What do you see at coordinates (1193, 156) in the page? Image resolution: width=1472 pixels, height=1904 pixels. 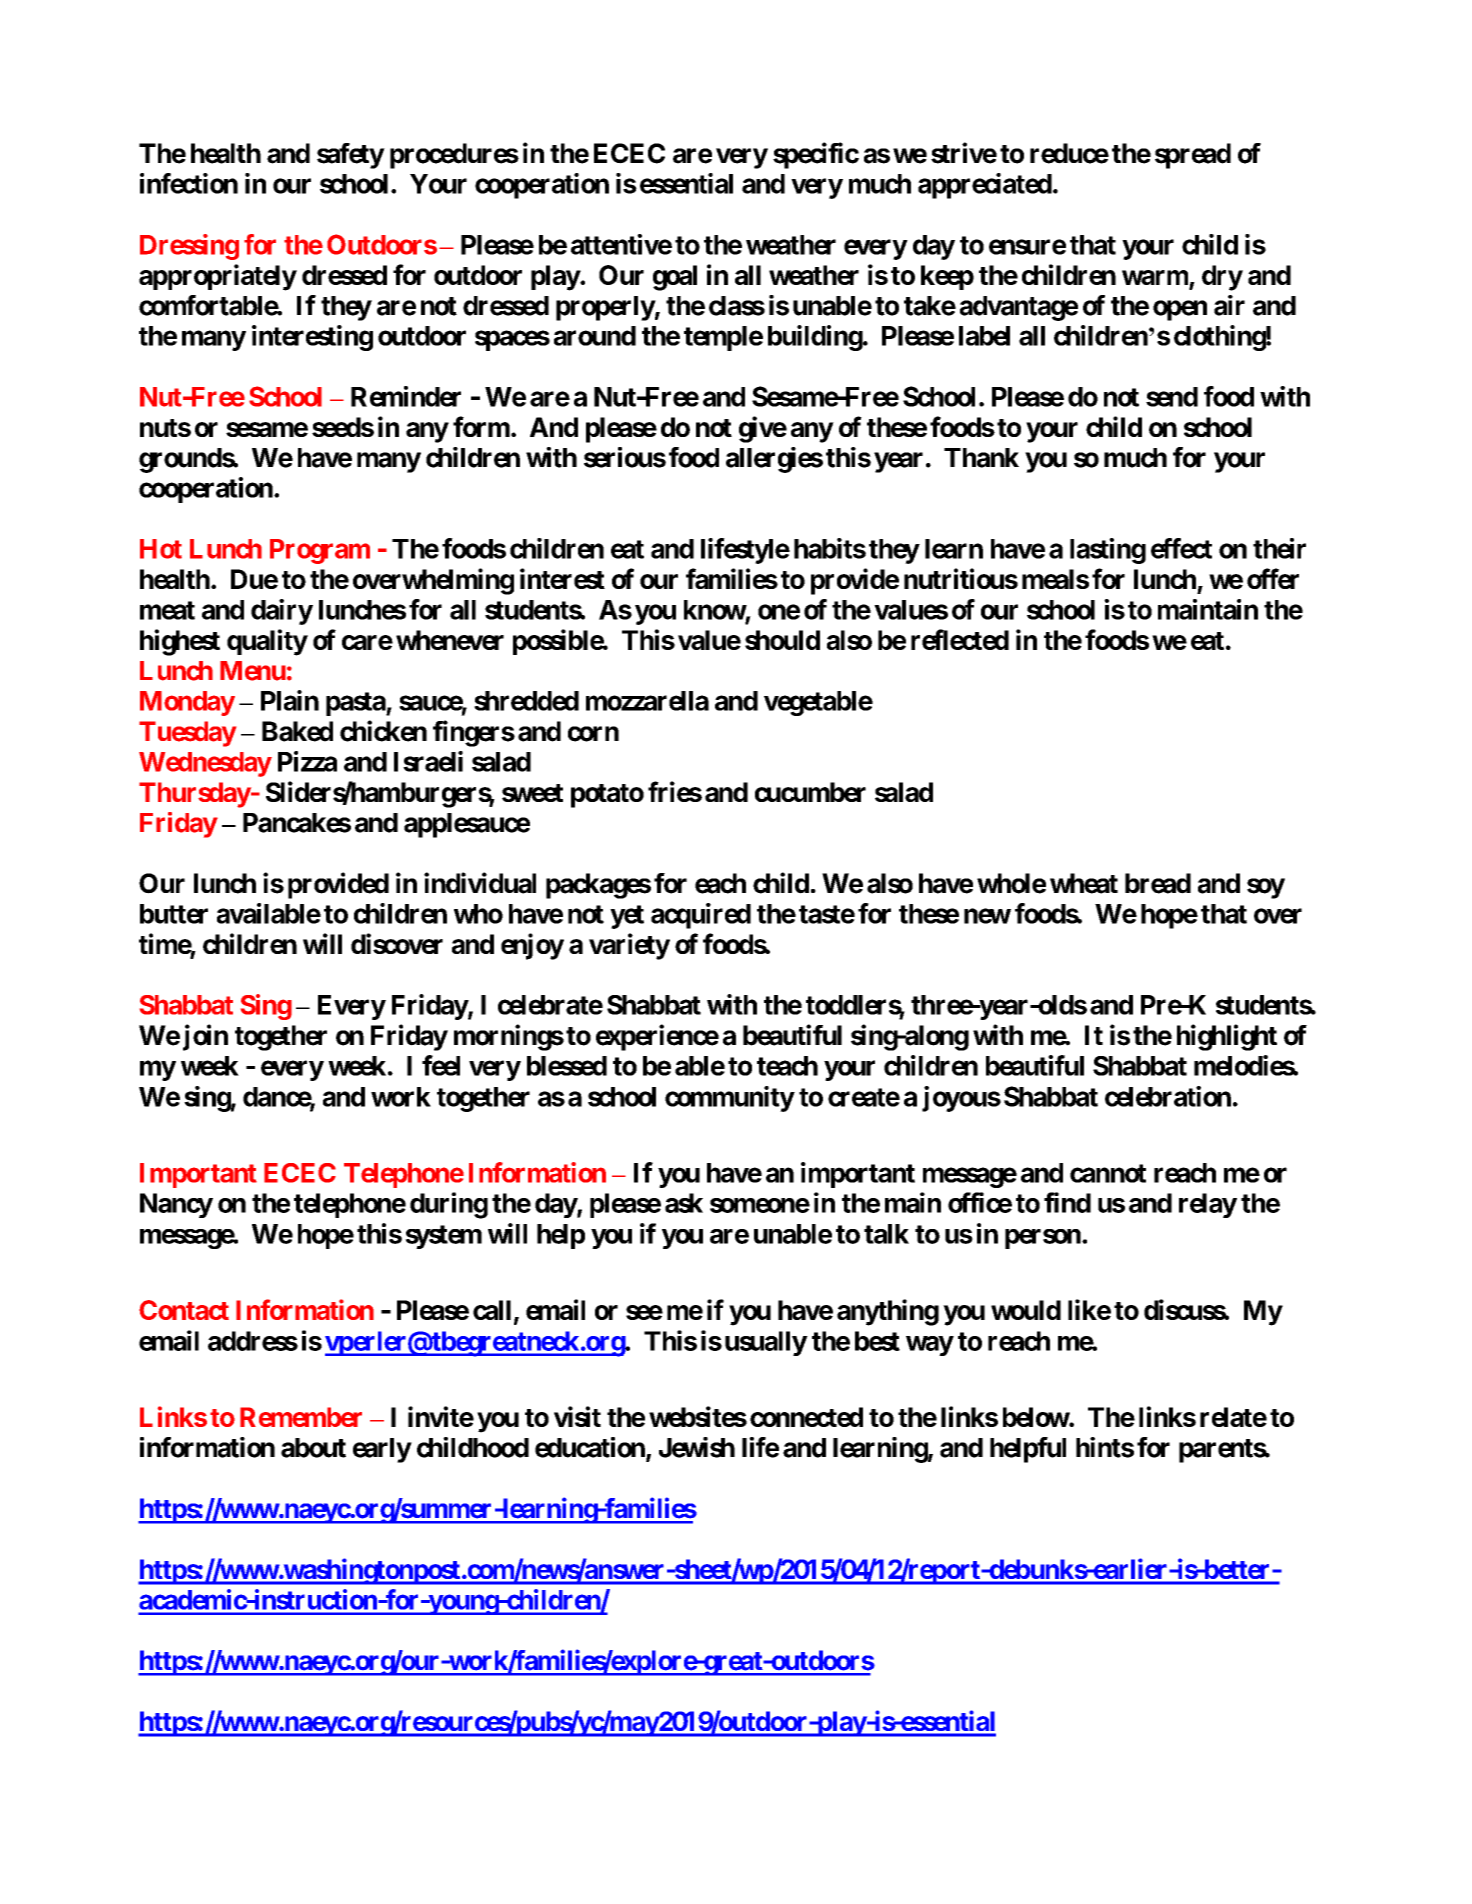 I see `spread` at bounding box center [1193, 156].
